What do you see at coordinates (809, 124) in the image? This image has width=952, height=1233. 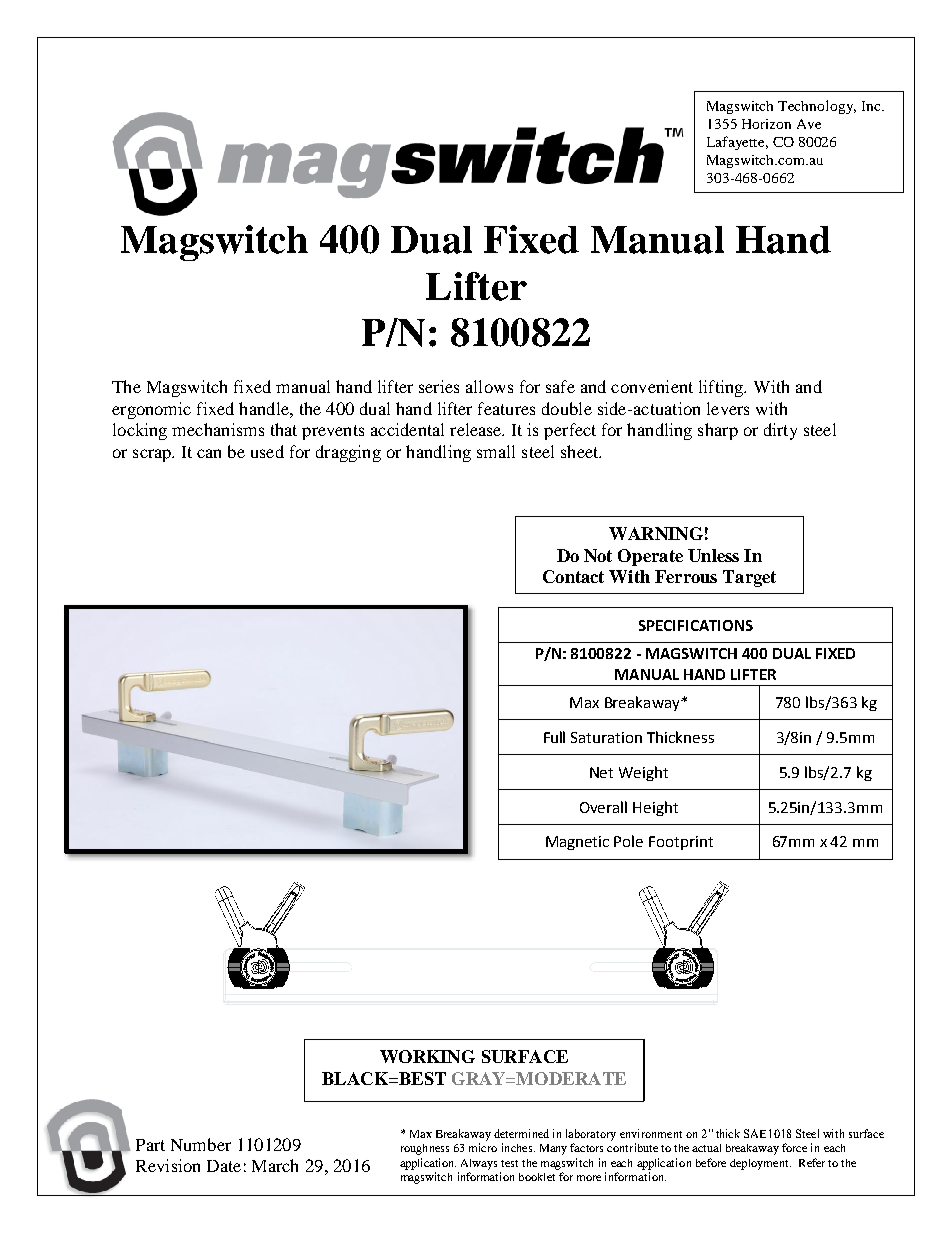 I see `Ave` at bounding box center [809, 124].
